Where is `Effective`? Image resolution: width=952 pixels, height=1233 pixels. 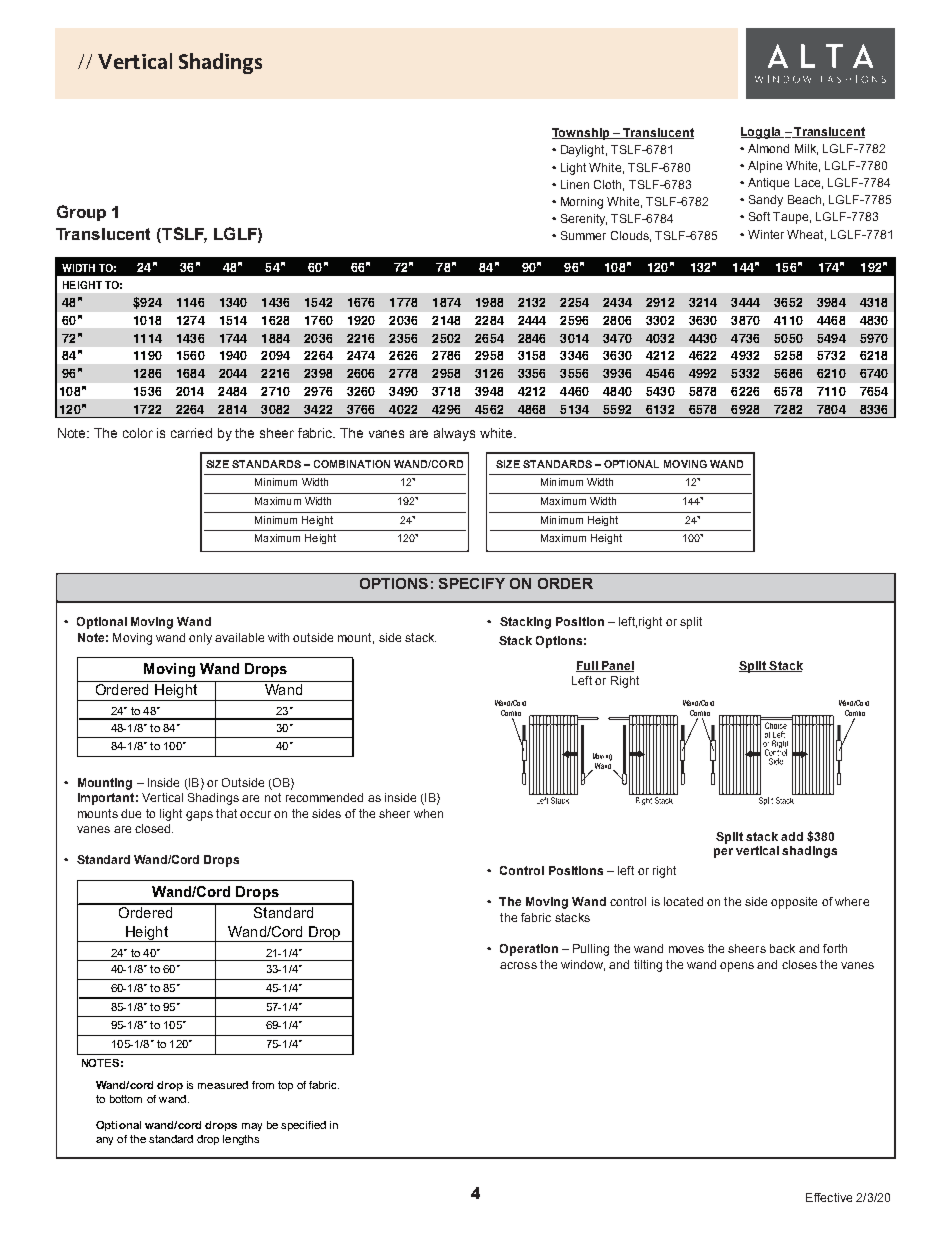 Effective is located at coordinates (829, 1197).
